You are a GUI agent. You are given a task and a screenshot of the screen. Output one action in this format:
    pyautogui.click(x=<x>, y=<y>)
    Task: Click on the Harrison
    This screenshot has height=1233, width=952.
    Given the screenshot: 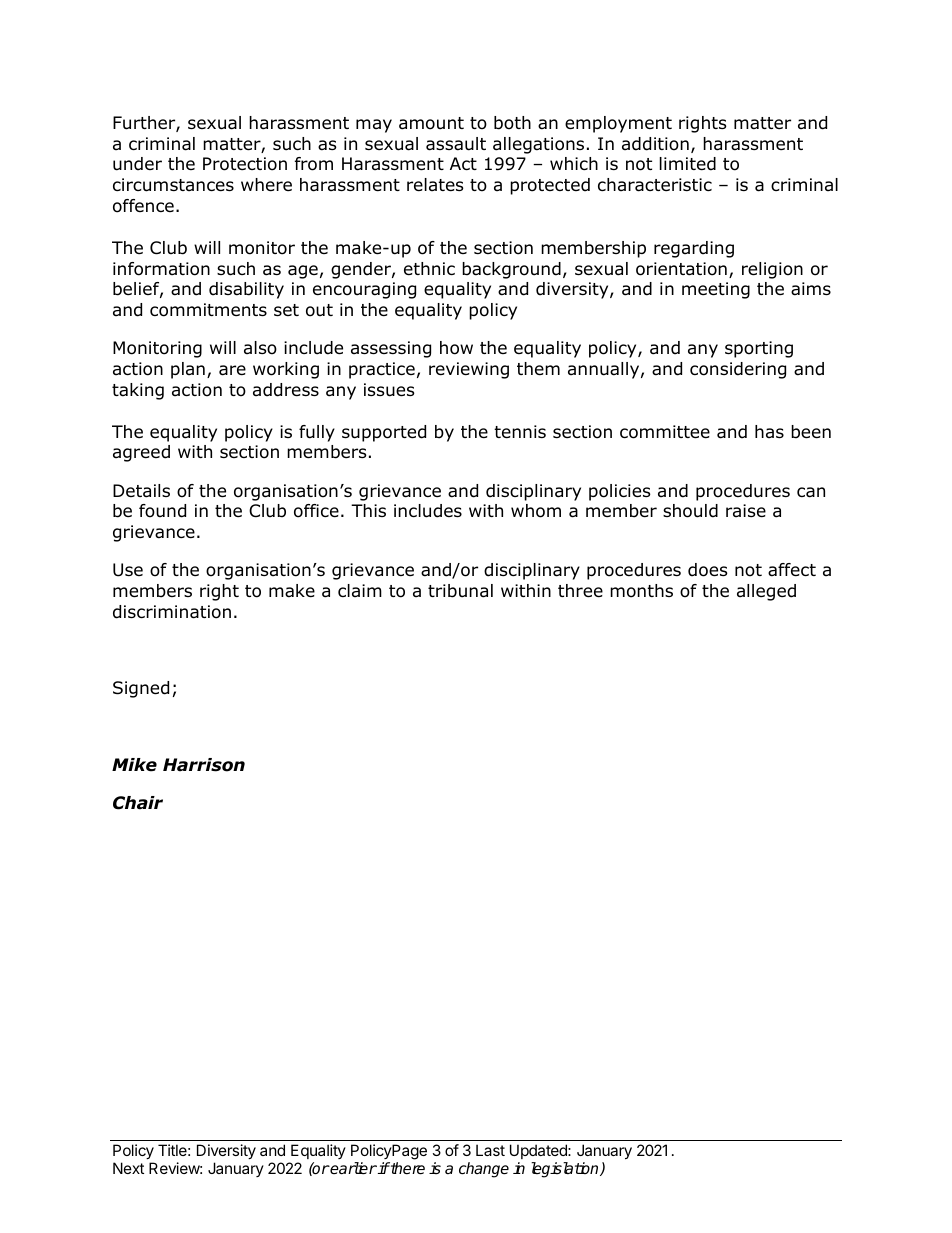 What is the action you would take?
    pyautogui.click(x=204, y=765)
